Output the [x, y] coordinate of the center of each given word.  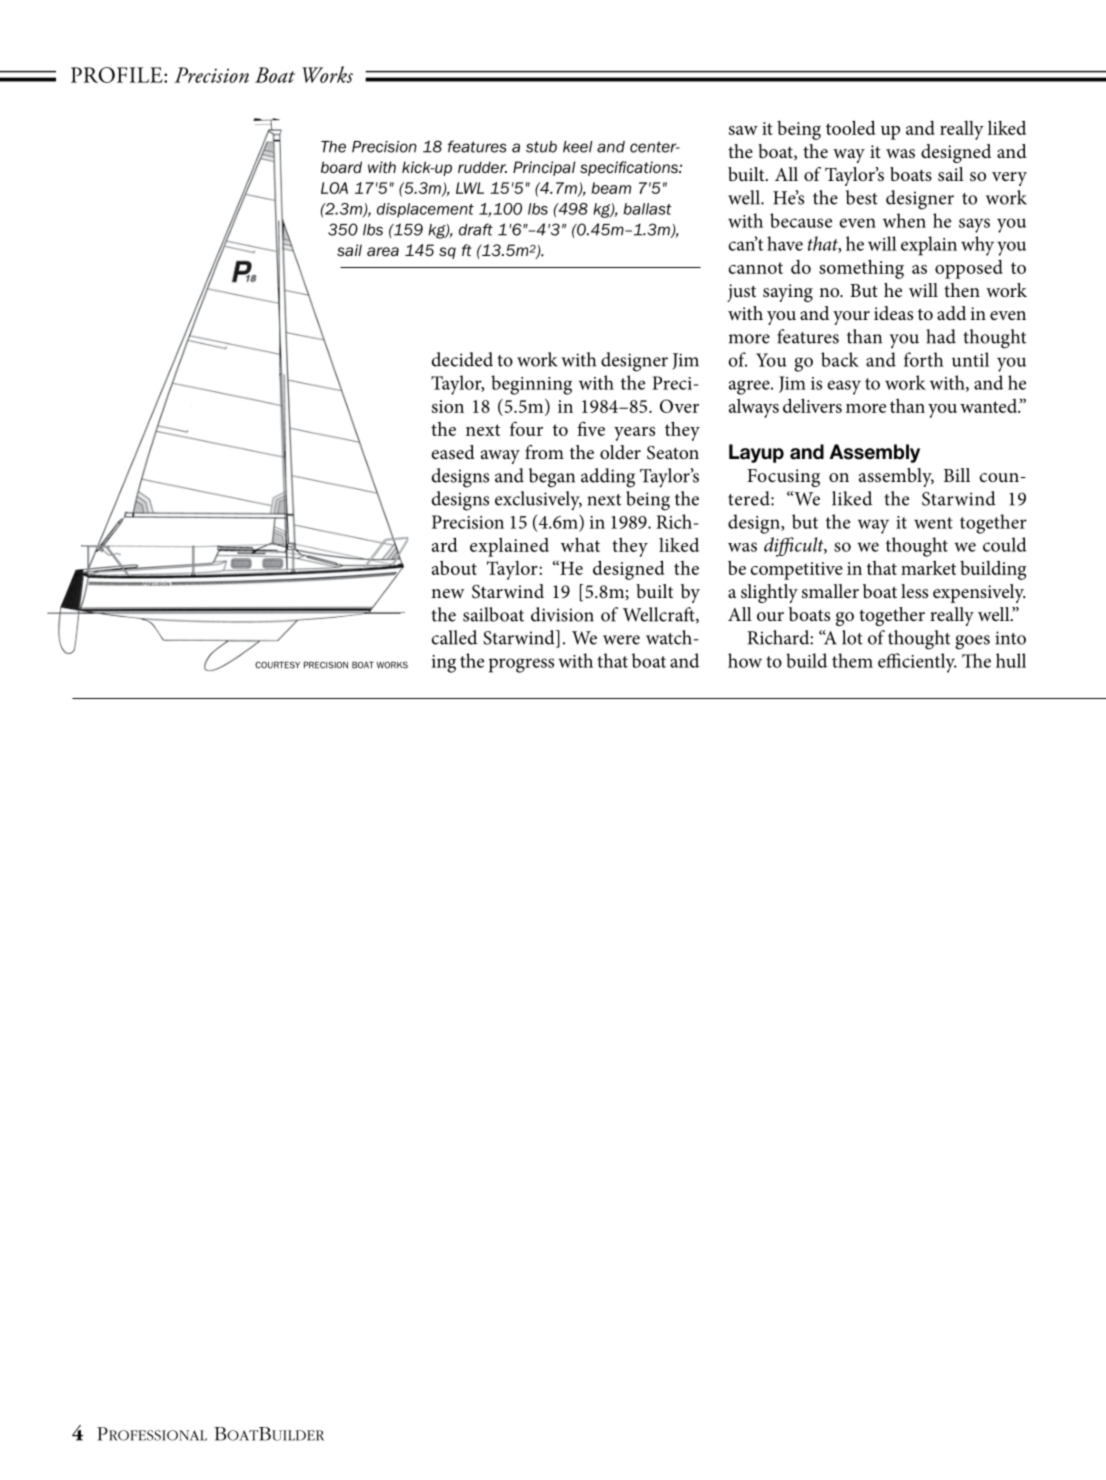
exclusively [538, 501]
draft [476, 229]
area [383, 251]
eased [453, 452]
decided [462, 359]
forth [924, 359]
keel [578, 147]
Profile [118, 75]
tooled [850, 127]
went [933, 523]
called [454, 637]
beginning [531, 385]
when [904, 220]
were [621, 640]
